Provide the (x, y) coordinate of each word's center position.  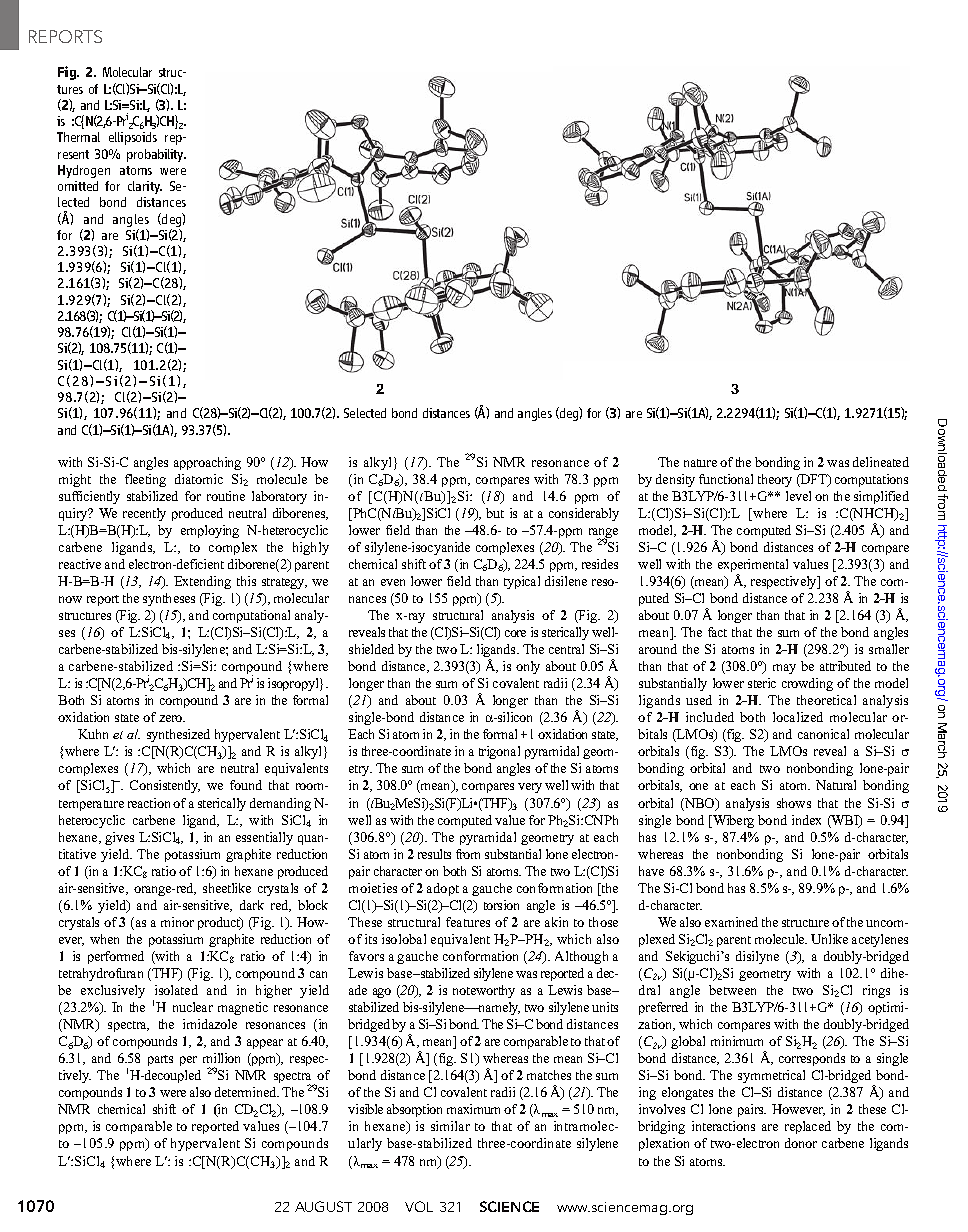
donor (801, 1143)
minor (177, 922)
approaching (207, 463)
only (528, 667)
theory (775, 480)
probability (156, 155)
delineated (881, 462)
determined (247, 1092)
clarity (145, 187)
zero (172, 718)
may (784, 669)
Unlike (829, 939)
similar (450, 1126)
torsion (501, 905)
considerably (584, 514)
